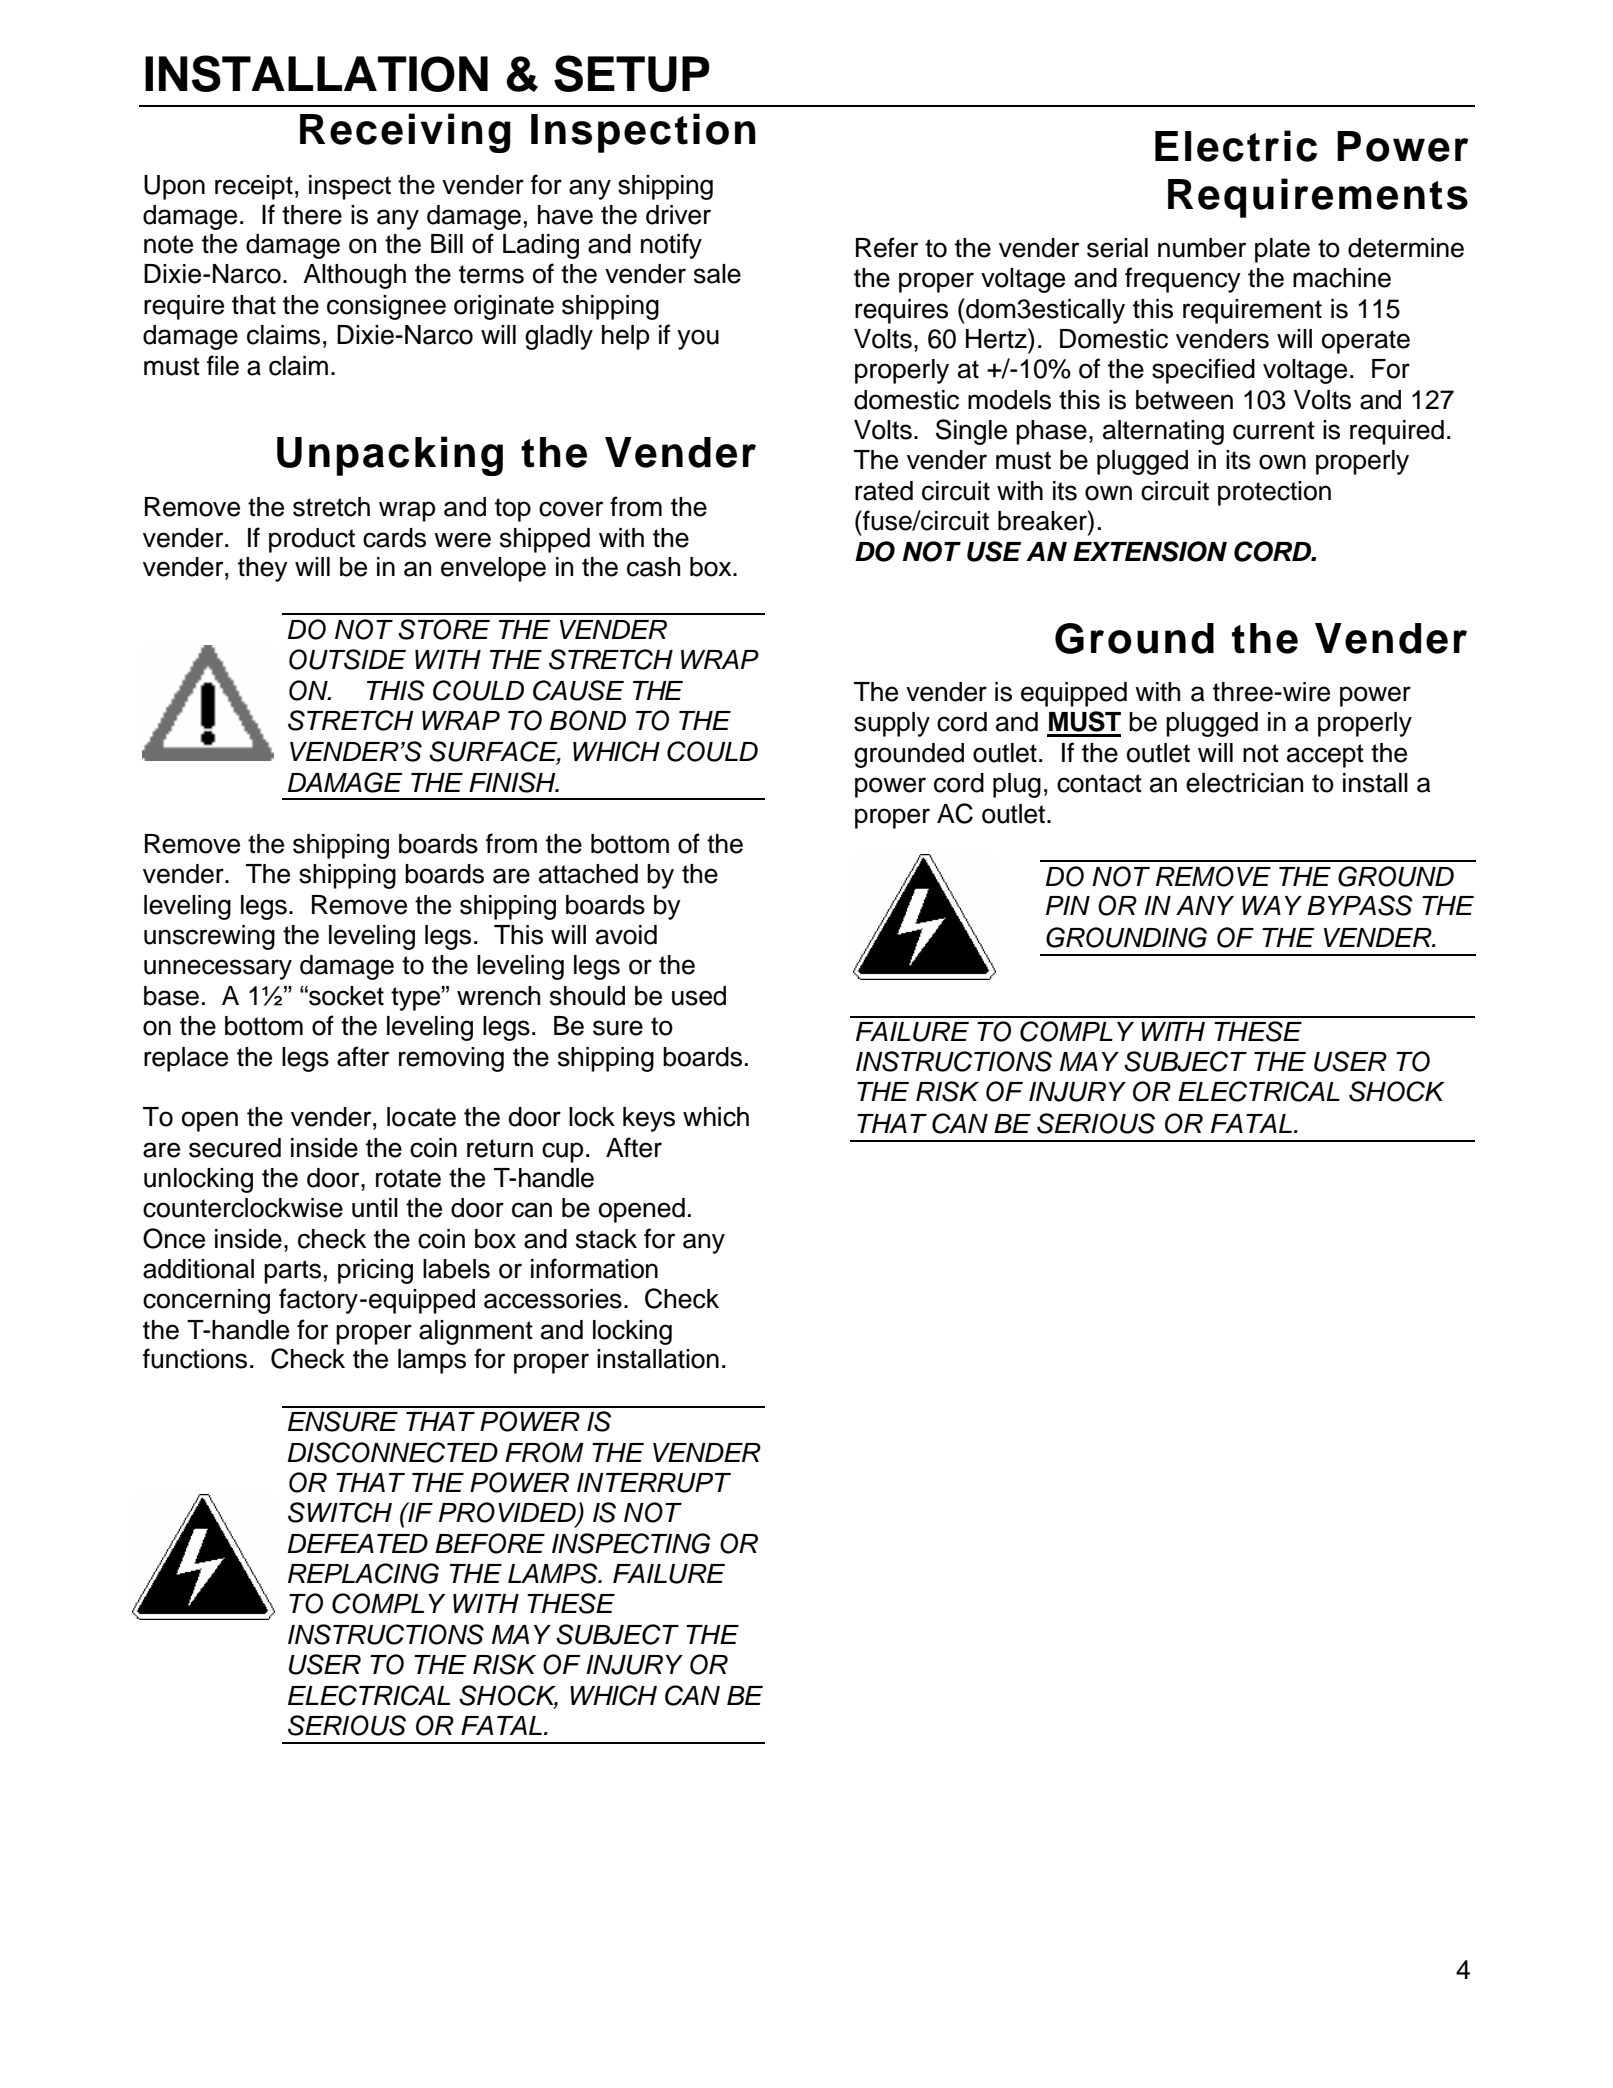  I want to click on SWITCH, so click(340, 1512).
